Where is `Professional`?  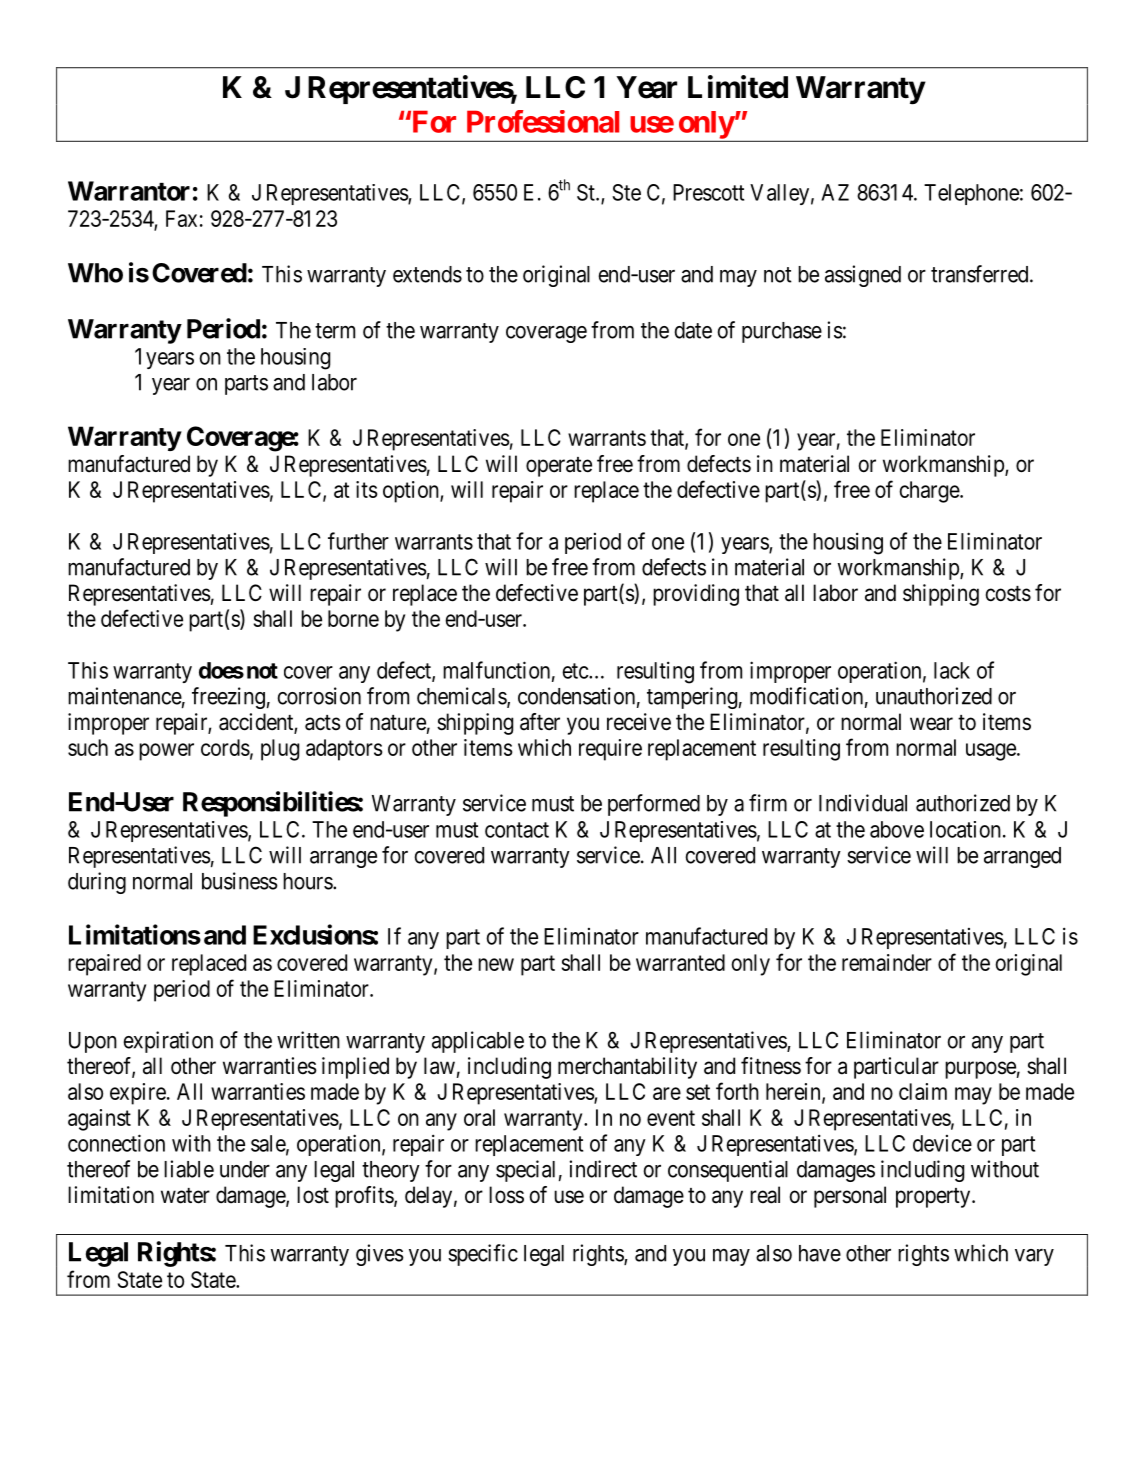 Professional is located at coordinates (543, 121).
